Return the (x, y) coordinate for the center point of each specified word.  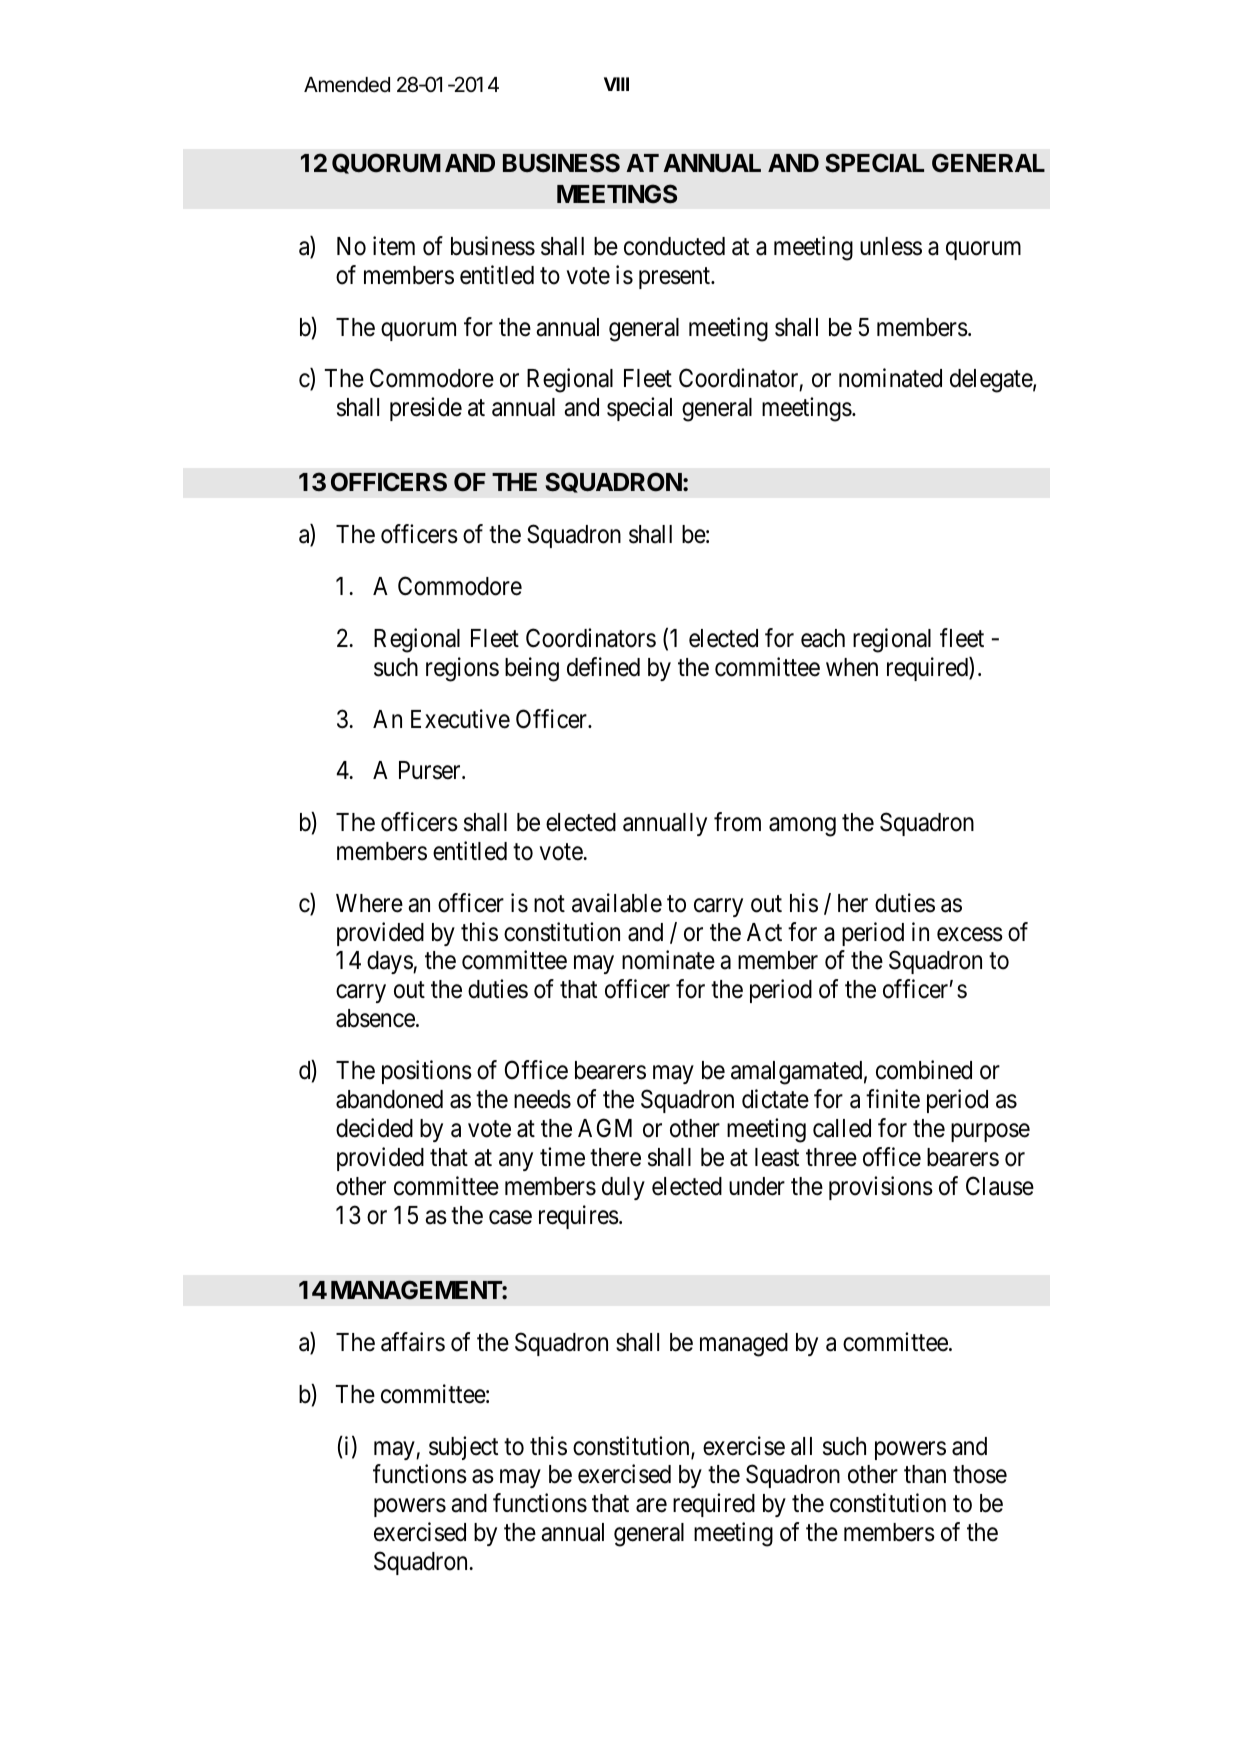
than (925, 1474)
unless (891, 246)
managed (744, 1345)
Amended (347, 85)
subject (463, 1448)
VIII (616, 84)
